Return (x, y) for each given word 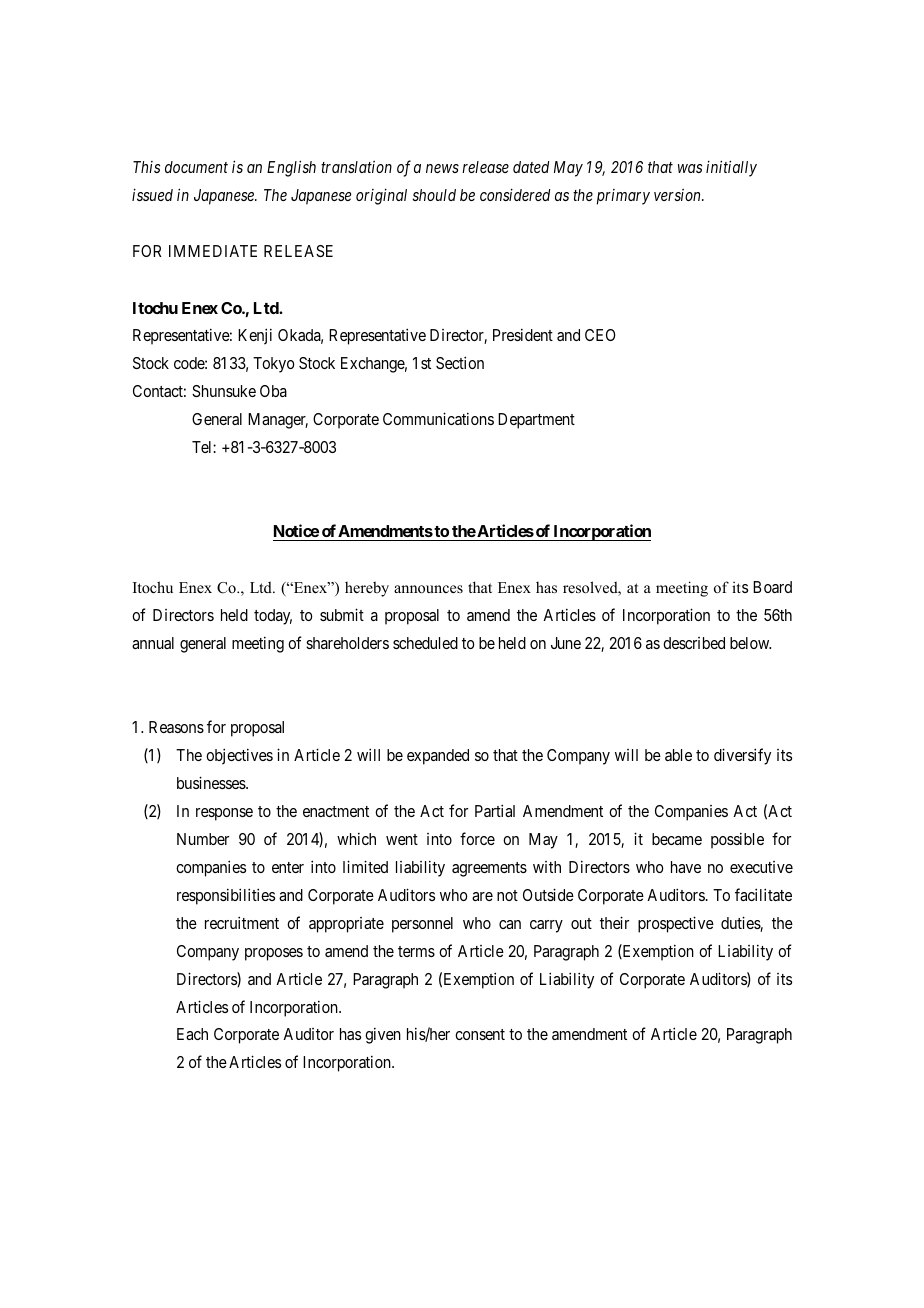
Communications (438, 418)
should (434, 195)
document (196, 167)
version (678, 195)
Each (192, 1034)
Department (536, 421)
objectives (239, 756)
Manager (278, 421)
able (678, 755)
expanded (438, 757)
